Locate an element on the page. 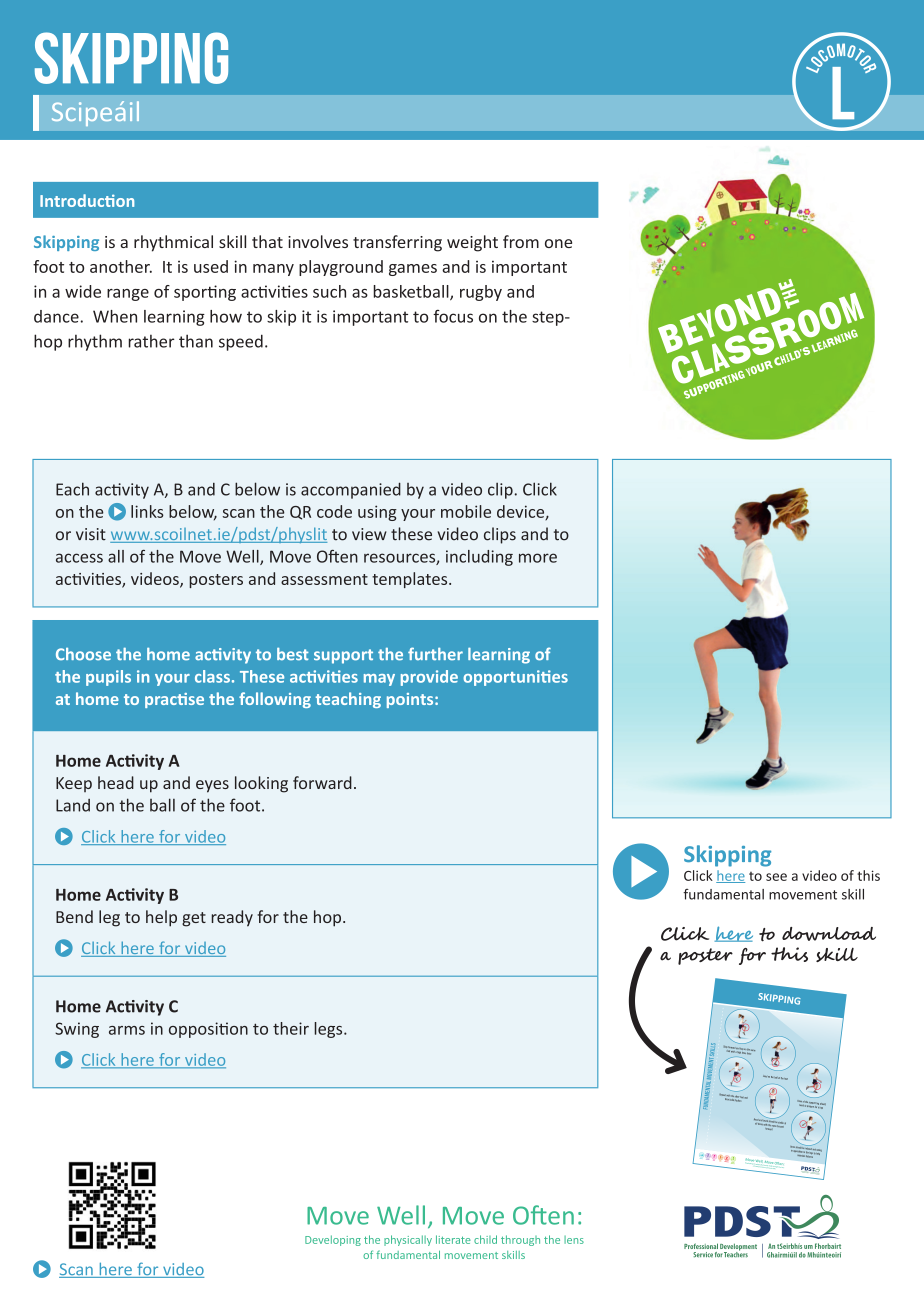  ready is located at coordinates (232, 918).
